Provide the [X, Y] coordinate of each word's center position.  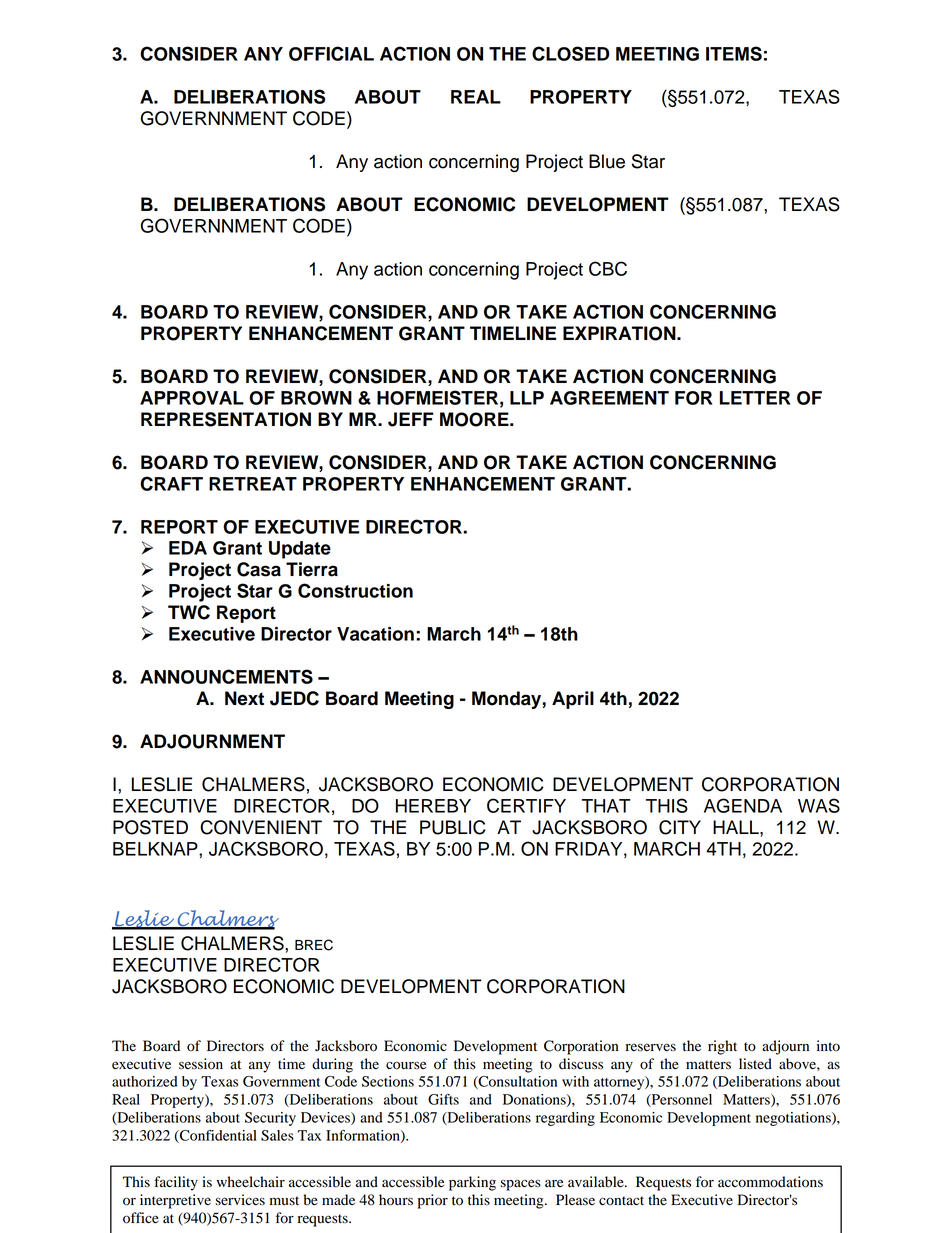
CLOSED [570, 53]
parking [472, 1183]
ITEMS [734, 53]
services [240, 1200]
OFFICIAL [331, 53]
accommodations [770, 1182]
